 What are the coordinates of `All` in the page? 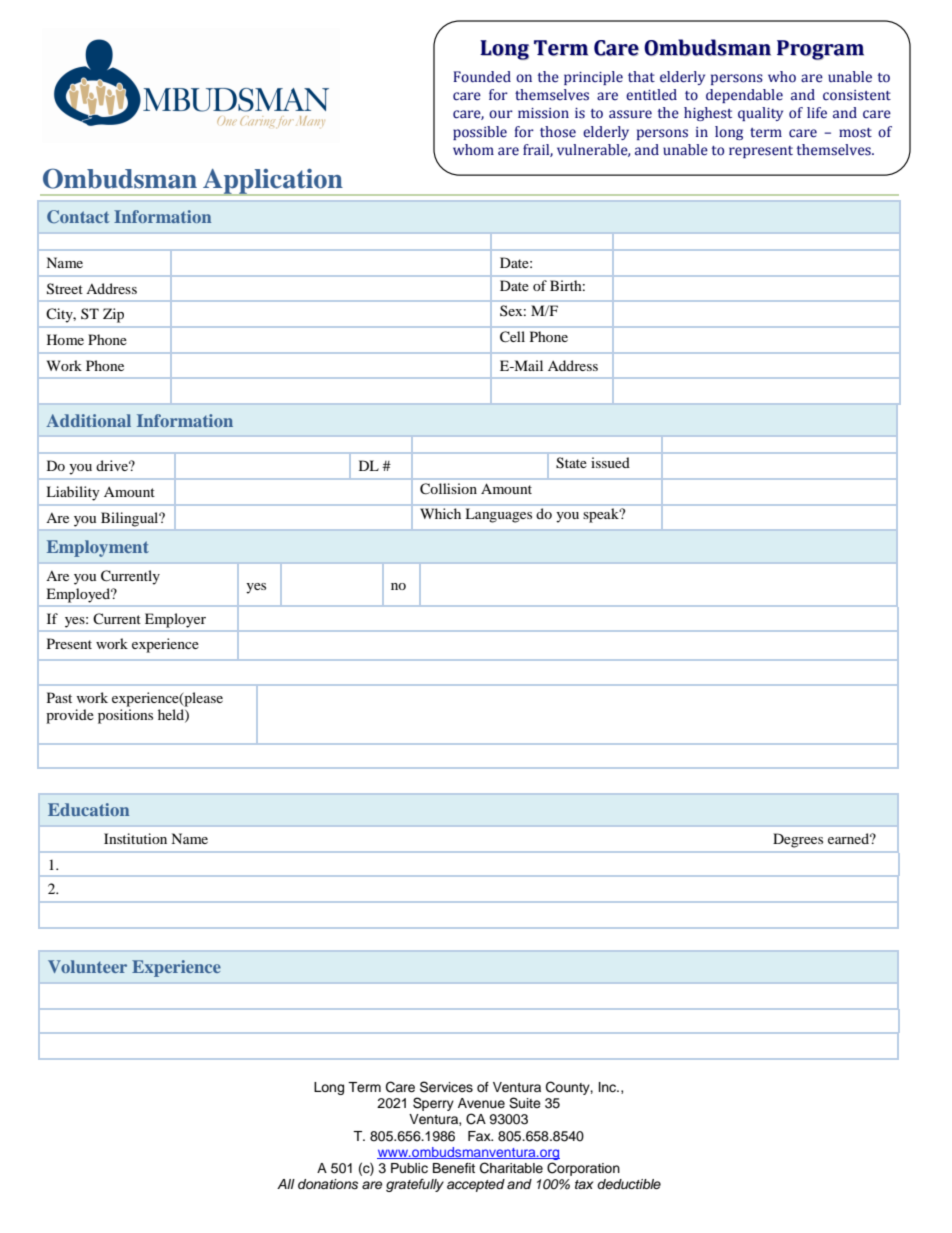 It's located at (286, 1184).
